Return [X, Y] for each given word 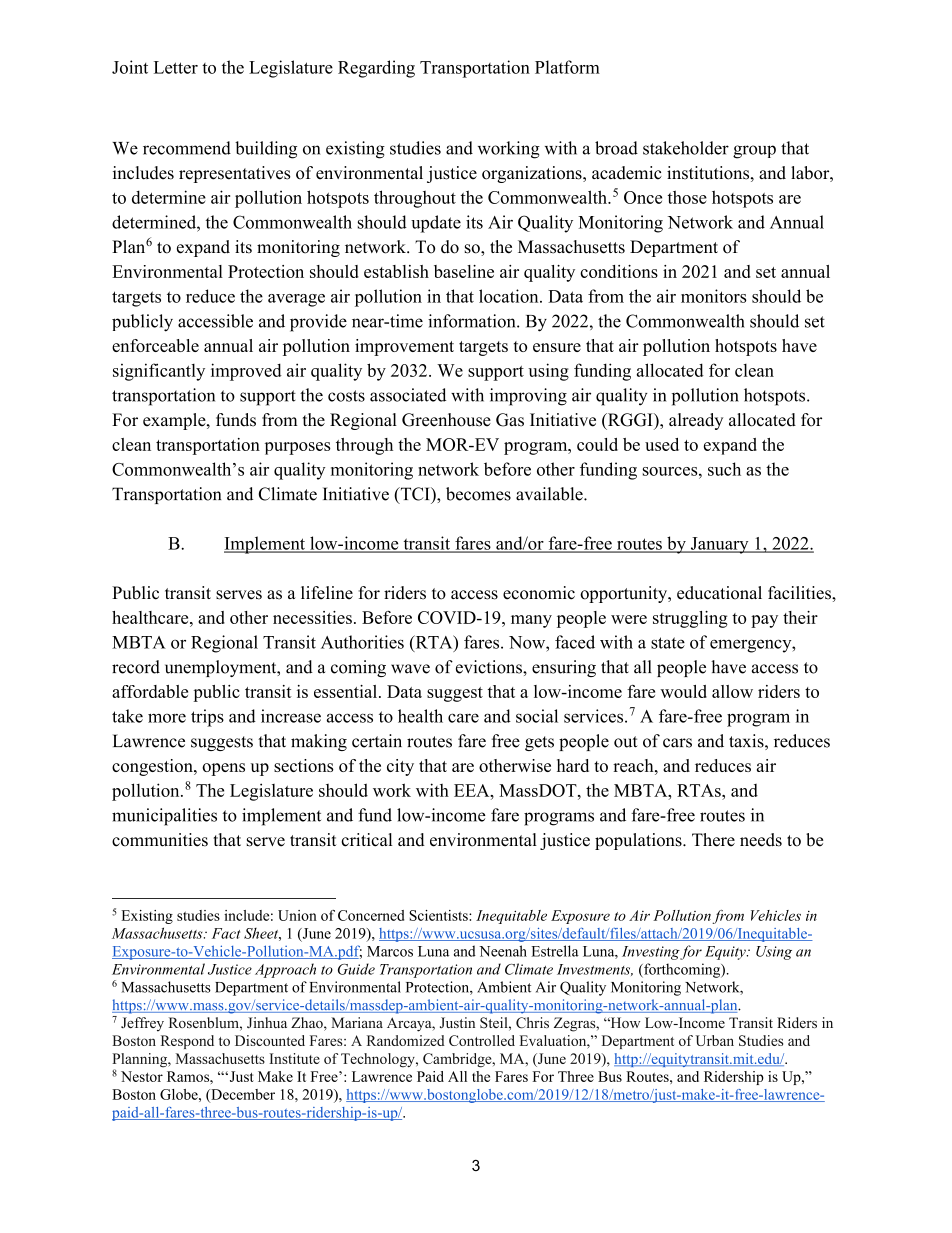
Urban [715, 1040]
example [175, 421]
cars [677, 743]
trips [207, 718]
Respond [187, 1042]
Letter [176, 67]
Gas [510, 420]
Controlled [482, 1040]
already [696, 421]
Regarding [376, 69]
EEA [473, 790]
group [754, 152]
